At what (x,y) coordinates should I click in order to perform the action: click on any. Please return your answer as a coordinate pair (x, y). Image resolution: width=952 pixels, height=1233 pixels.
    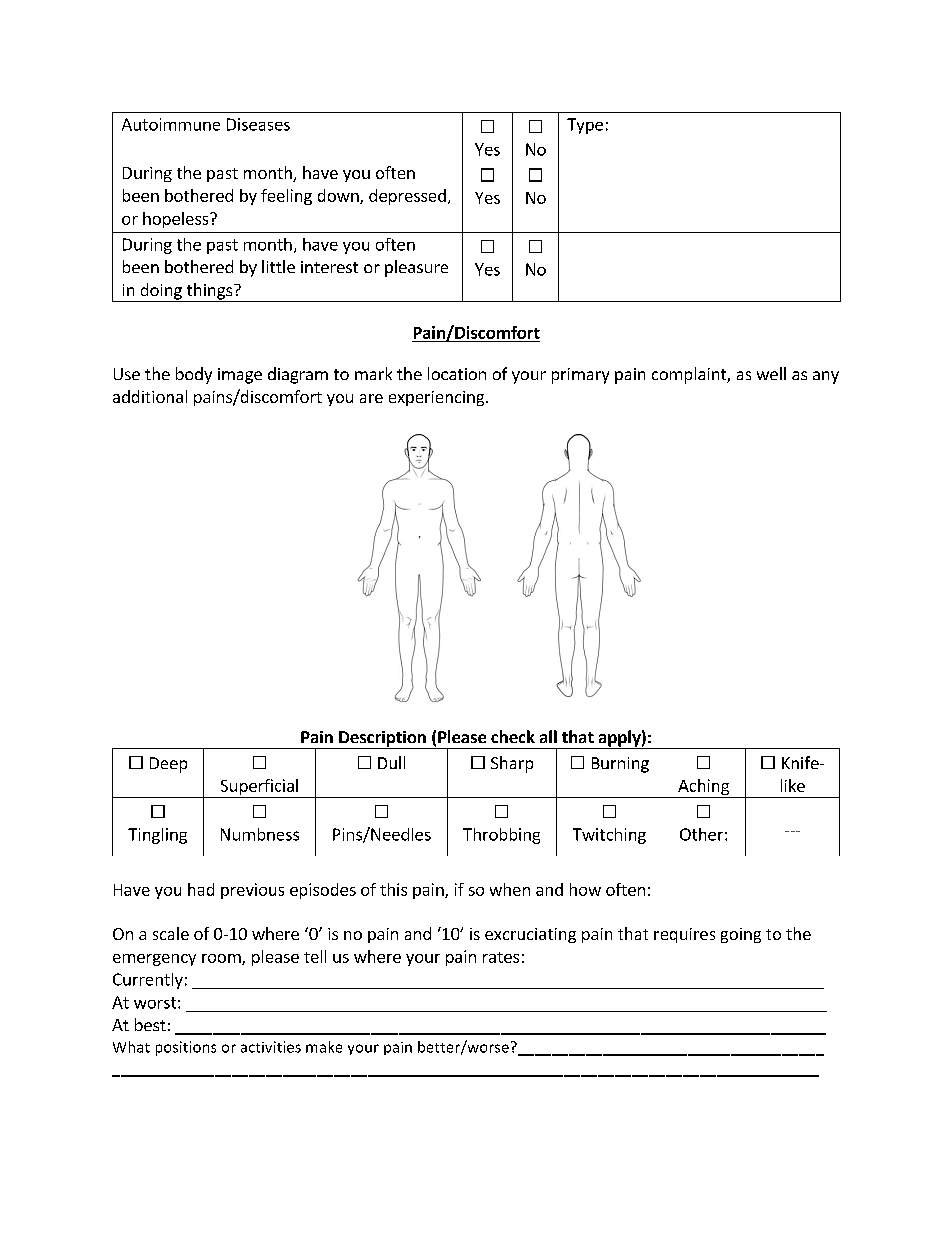
    Looking at the image, I should click on (826, 377).
